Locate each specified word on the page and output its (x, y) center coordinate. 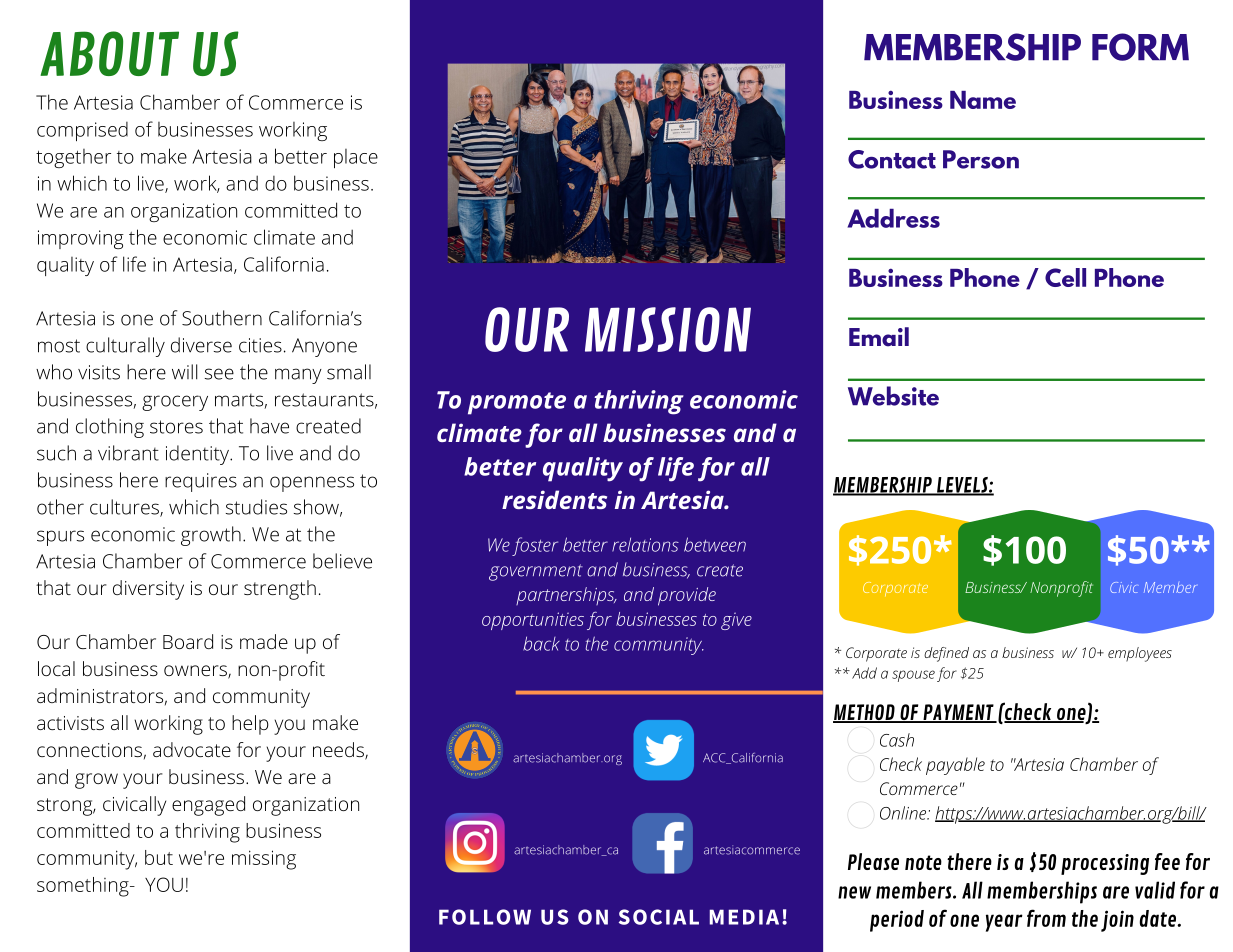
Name (983, 100)
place (356, 158)
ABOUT (109, 53)
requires (201, 482)
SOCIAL (659, 917)
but (159, 857)
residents (554, 499)
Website (893, 396)
